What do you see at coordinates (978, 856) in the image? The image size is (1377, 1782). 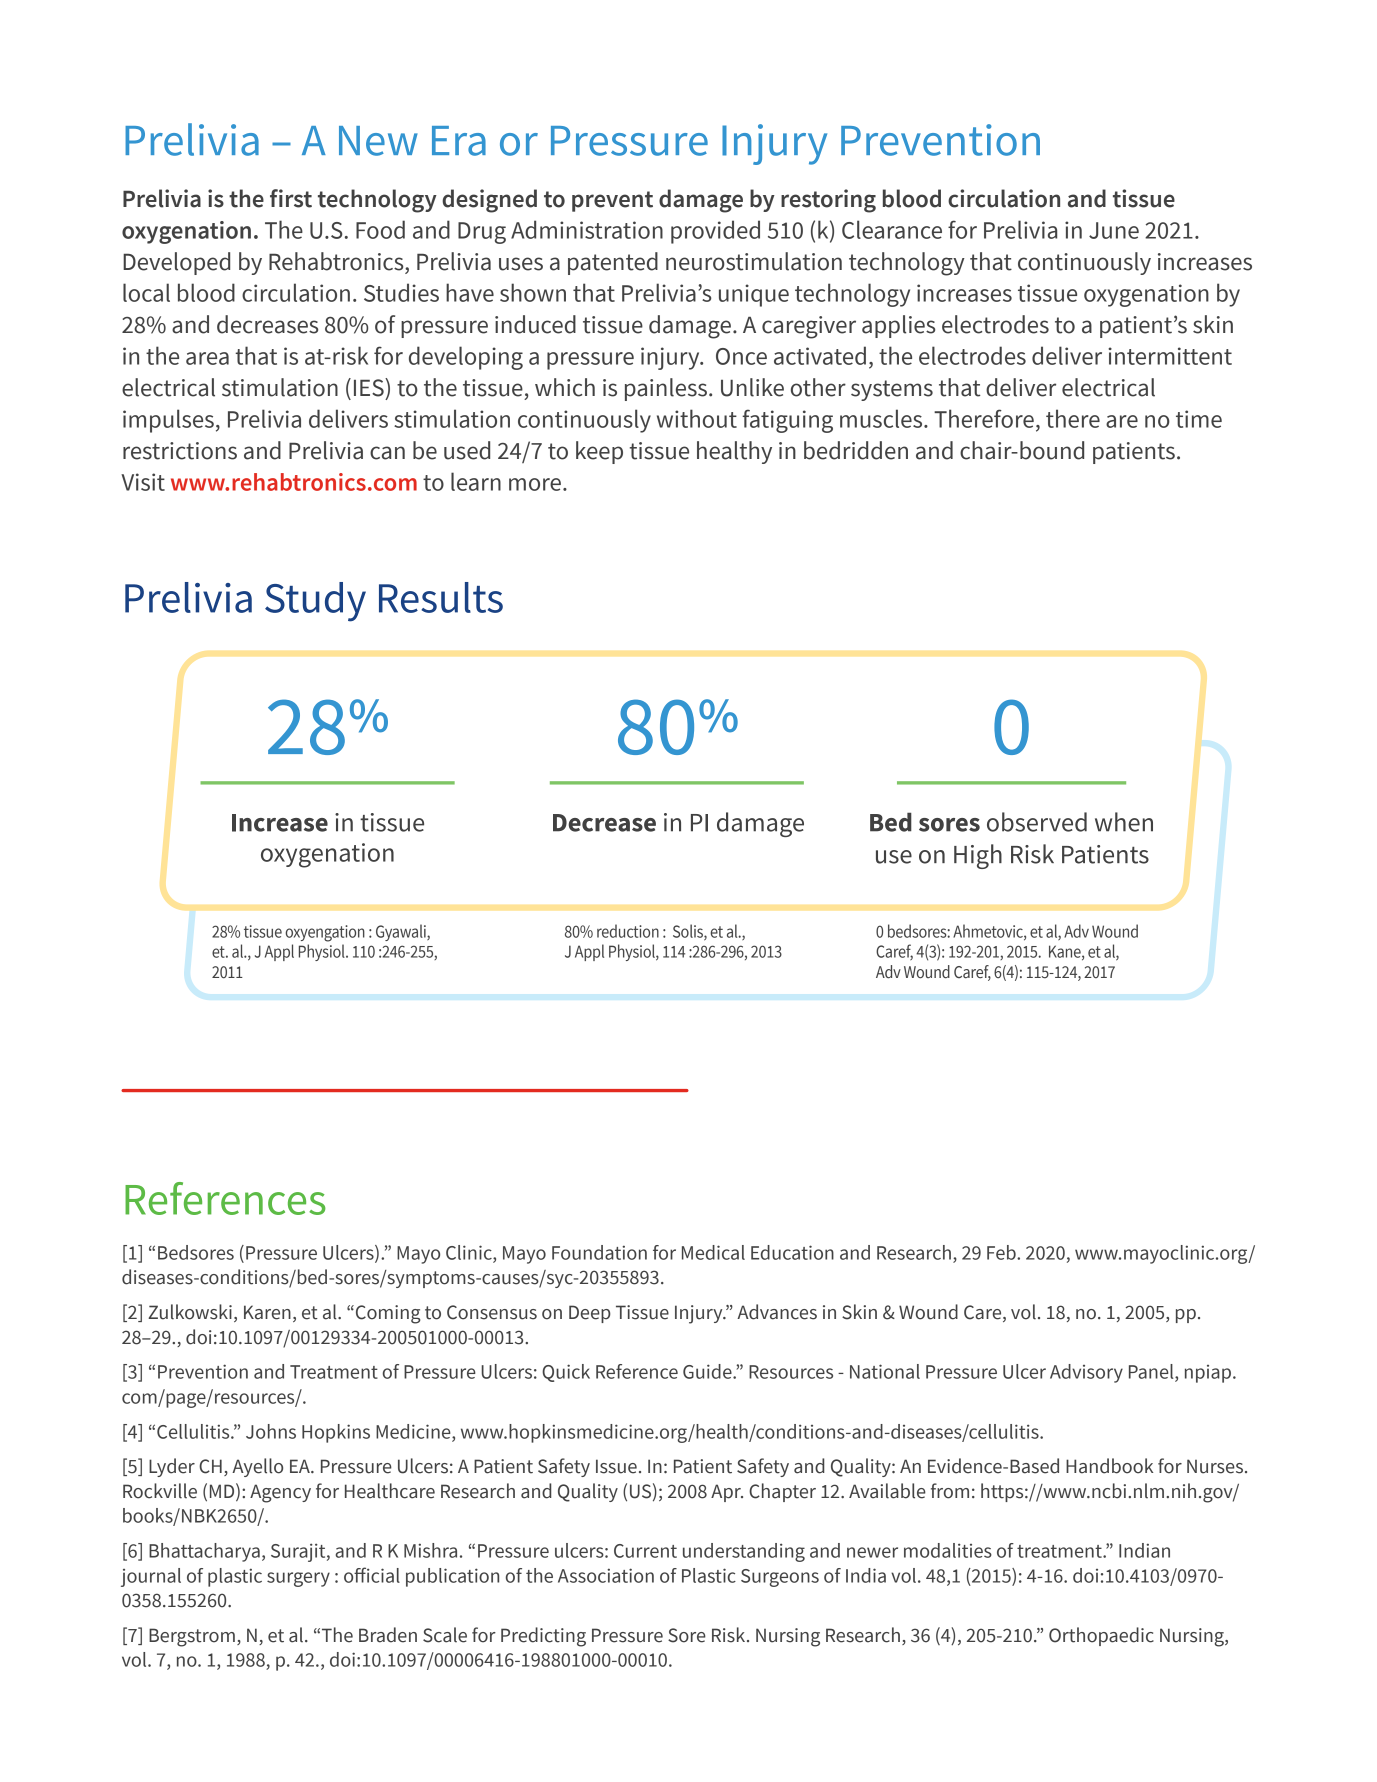 I see `High` at bounding box center [978, 856].
